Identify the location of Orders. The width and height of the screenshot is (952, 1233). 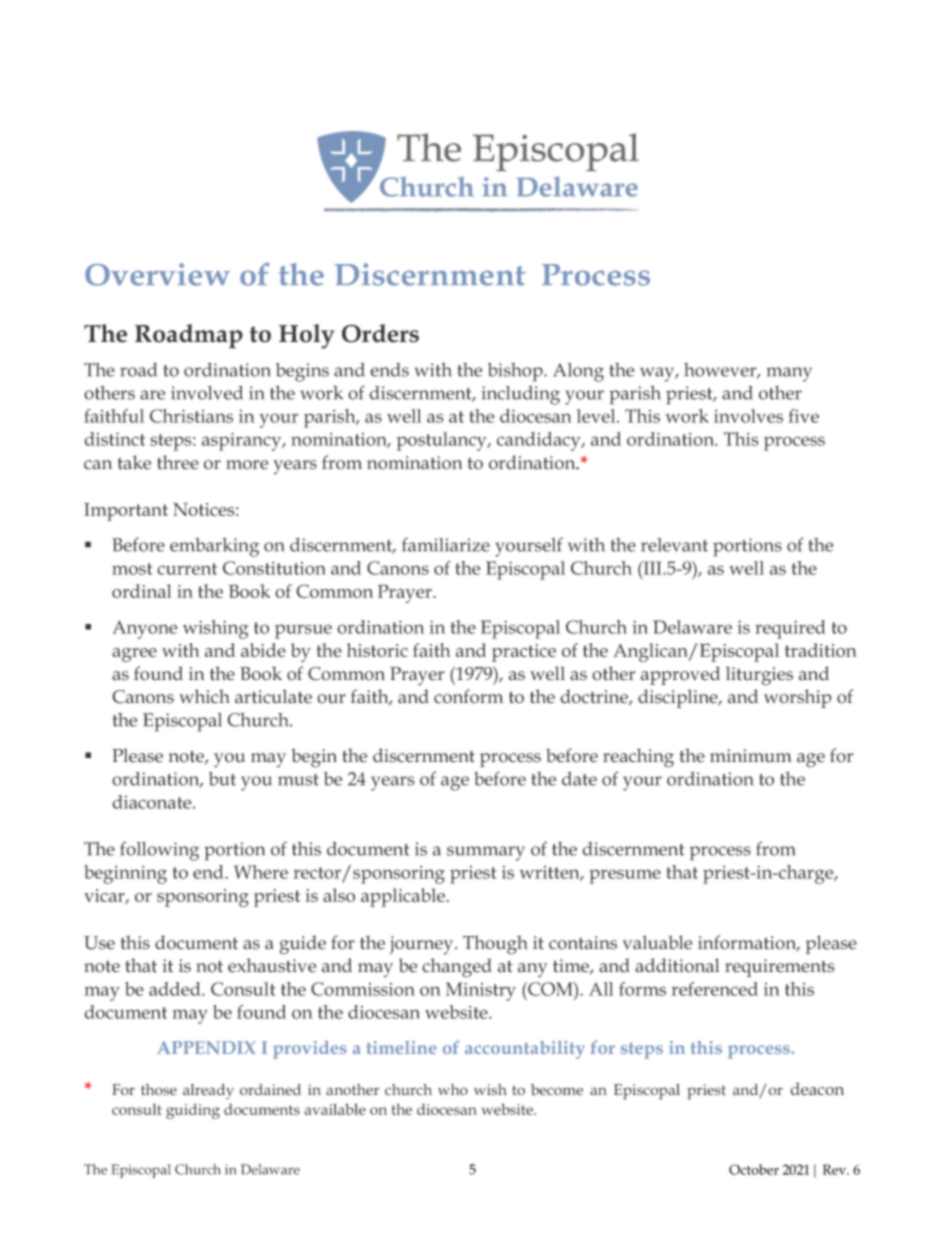
(380, 333).
